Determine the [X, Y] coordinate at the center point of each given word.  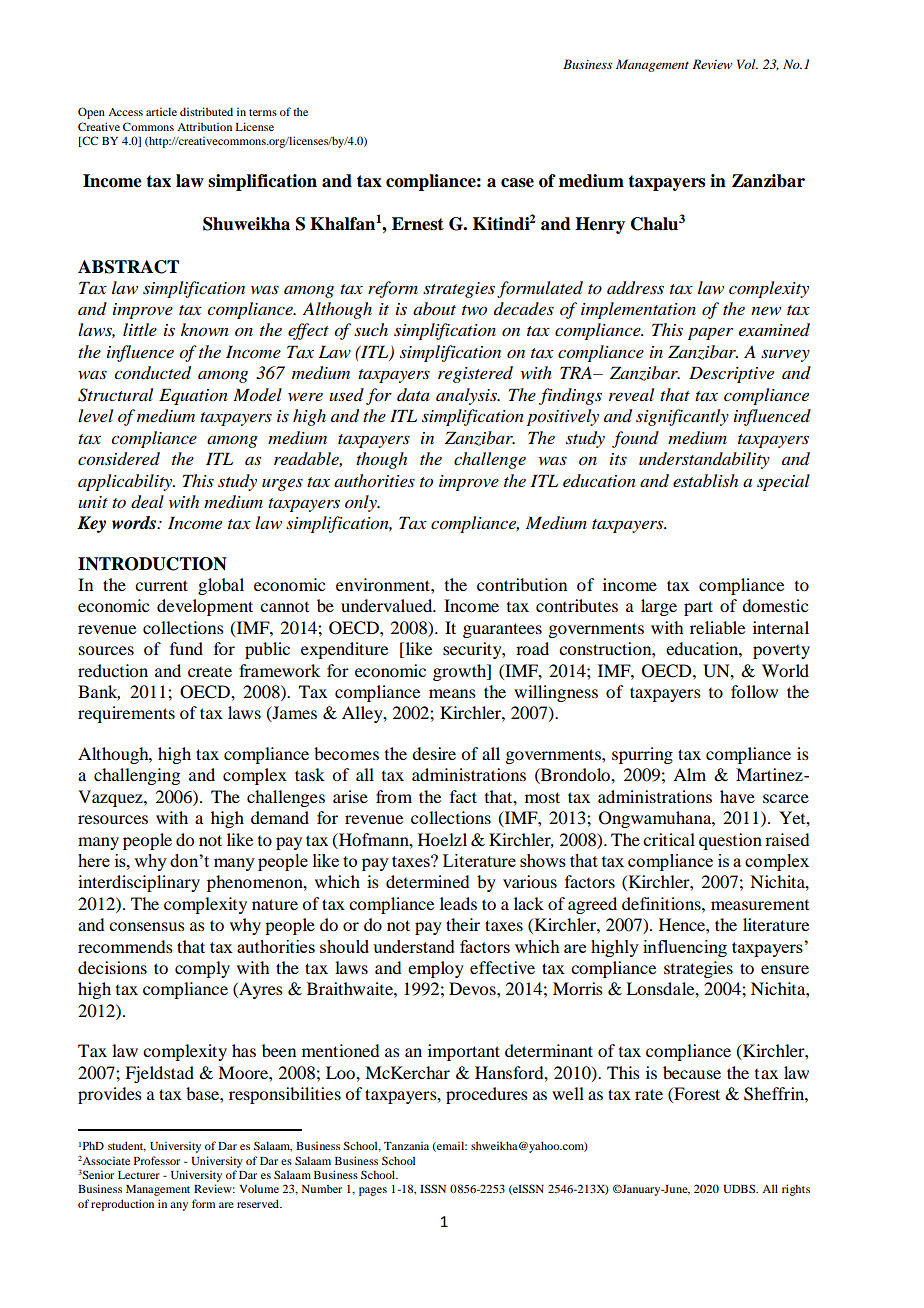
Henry [600, 225]
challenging [137, 776]
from [394, 796]
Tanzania [406, 1145]
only [362, 503]
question [730, 841]
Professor [157, 1160]
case [517, 183]
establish [705, 480]
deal [147, 502]
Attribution [204, 126]
